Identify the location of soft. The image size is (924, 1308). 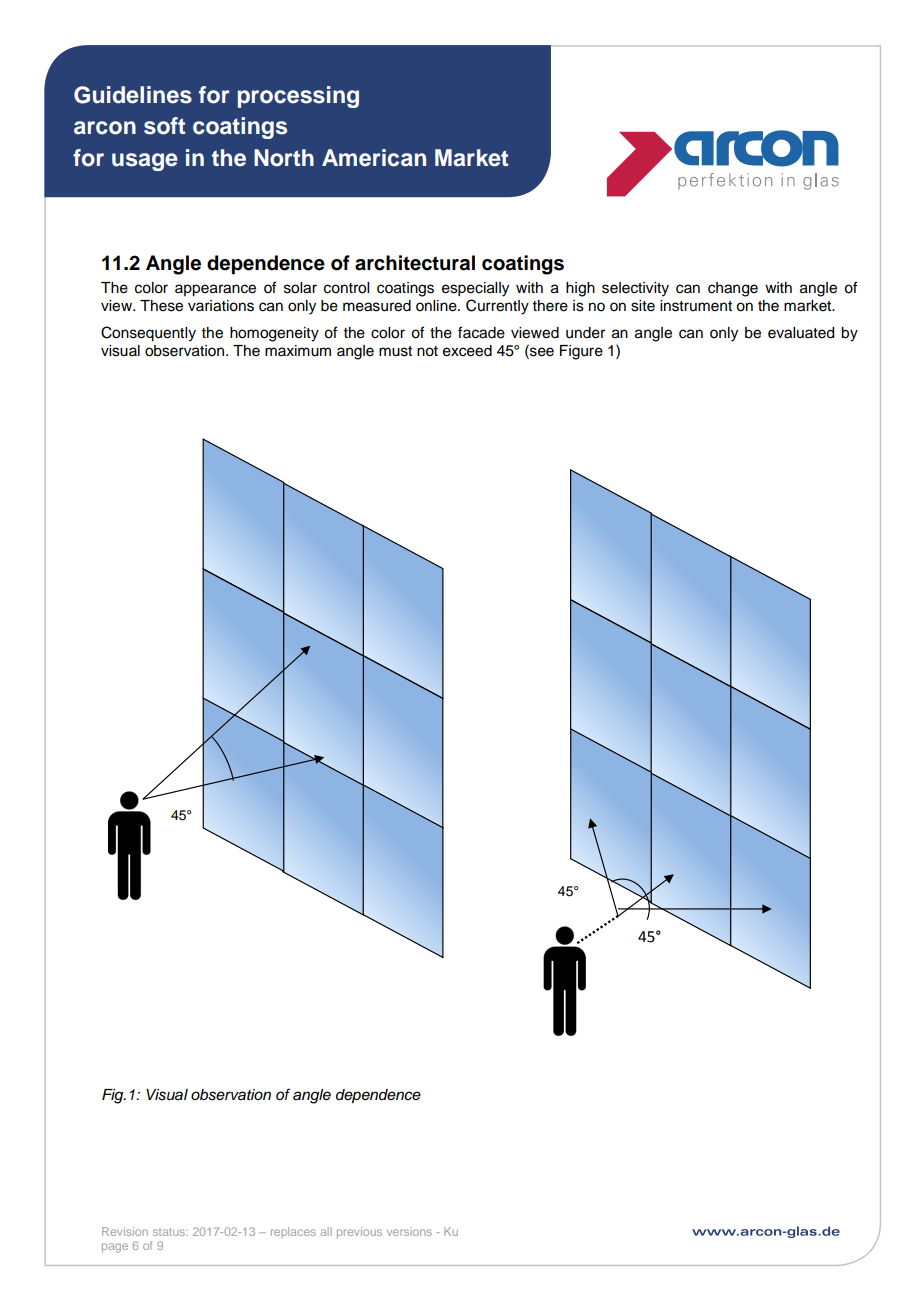
(164, 126).
